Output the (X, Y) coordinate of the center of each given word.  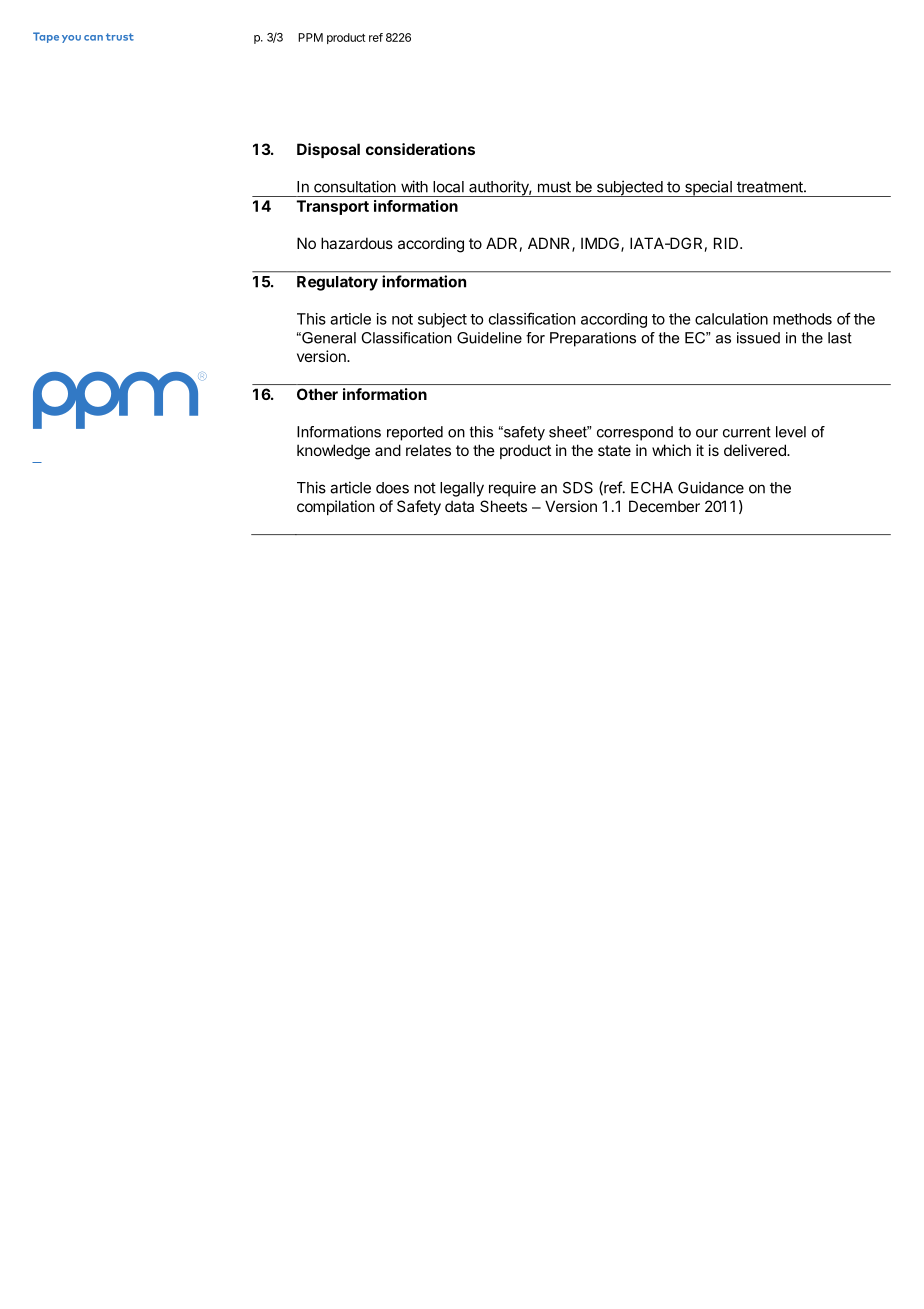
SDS (578, 488)
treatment (771, 187)
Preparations (593, 339)
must (554, 187)
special (708, 188)
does (392, 488)
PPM (310, 37)
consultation (355, 186)
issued (758, 338)
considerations (420, 149)
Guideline (489, 338)
